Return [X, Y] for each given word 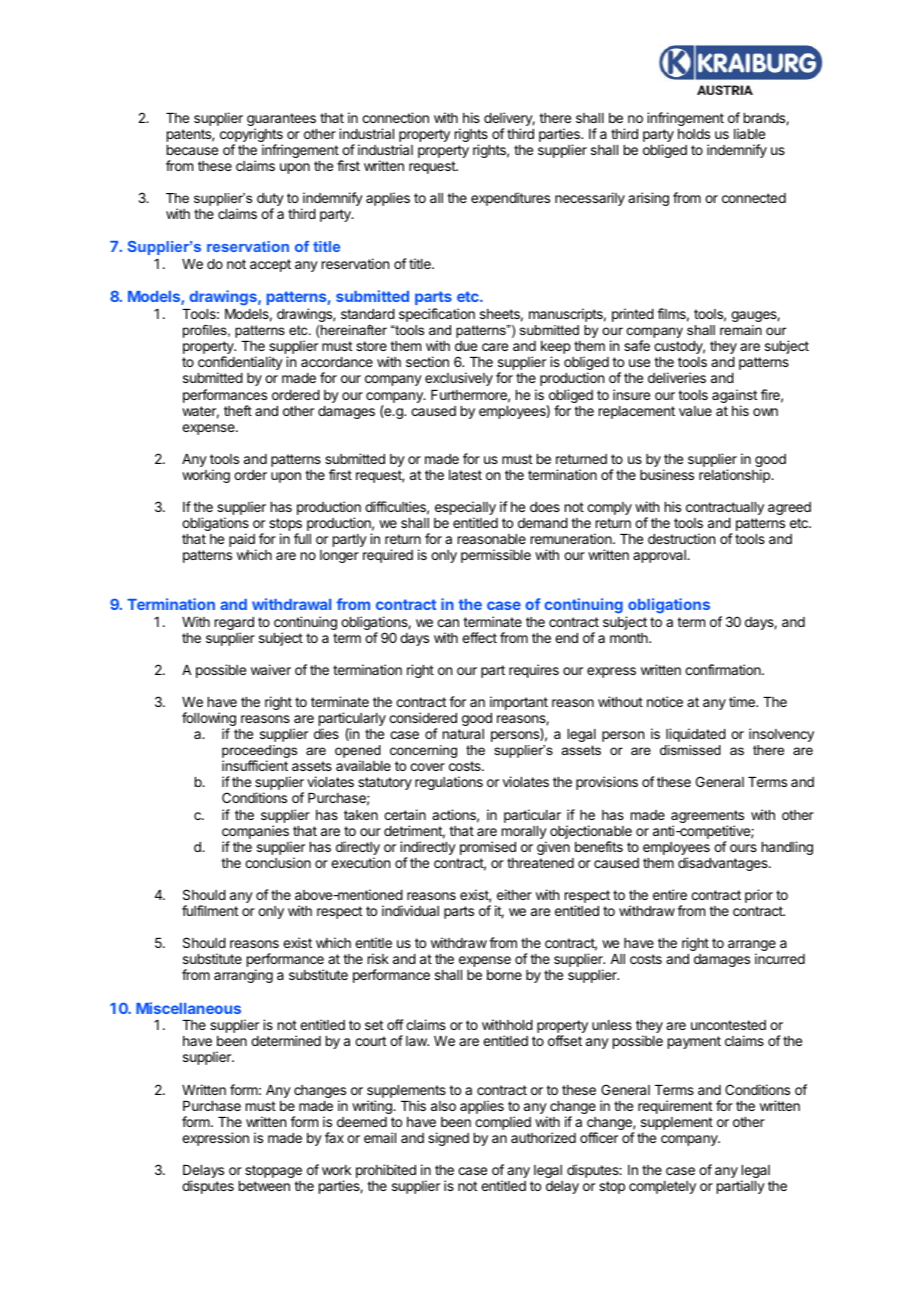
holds [694, 134]
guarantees [281, 121]
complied [503, 1123]
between [264, 1186]
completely [662, 1187]
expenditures [510, 199]
